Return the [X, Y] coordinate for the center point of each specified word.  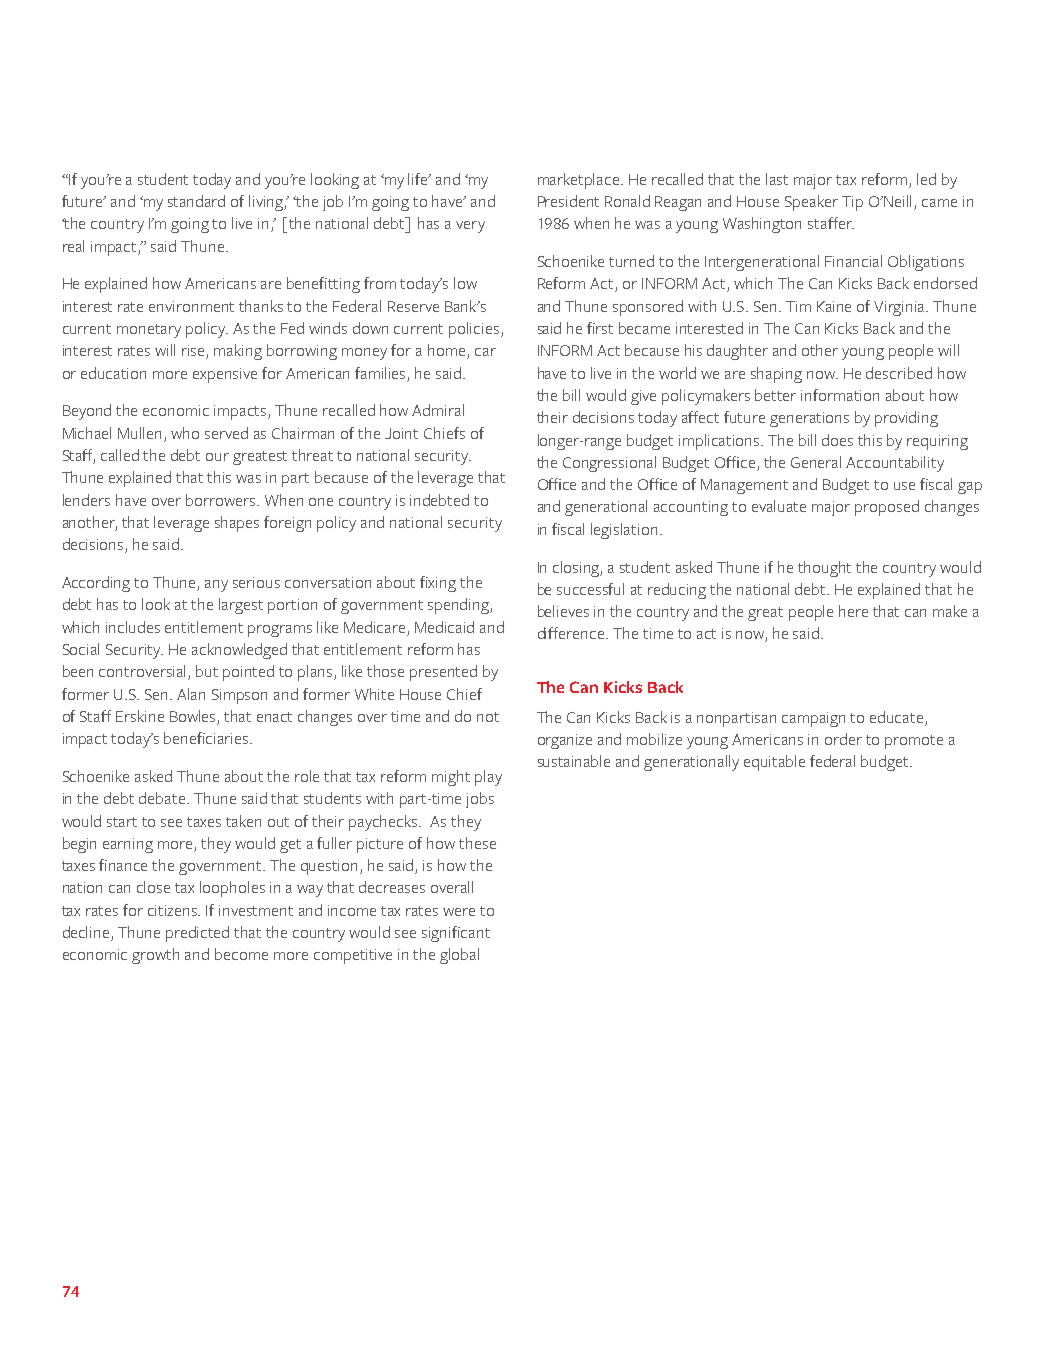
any [216, 586]
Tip [852, 203]
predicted [197, 934]
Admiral [438, 410]
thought [824, 569]
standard [196, 201]
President [568, 201]
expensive [225, 375]
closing [577, 569]
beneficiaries [207, 738]
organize [565, 741]
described [899, 373]
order [843, 739]
